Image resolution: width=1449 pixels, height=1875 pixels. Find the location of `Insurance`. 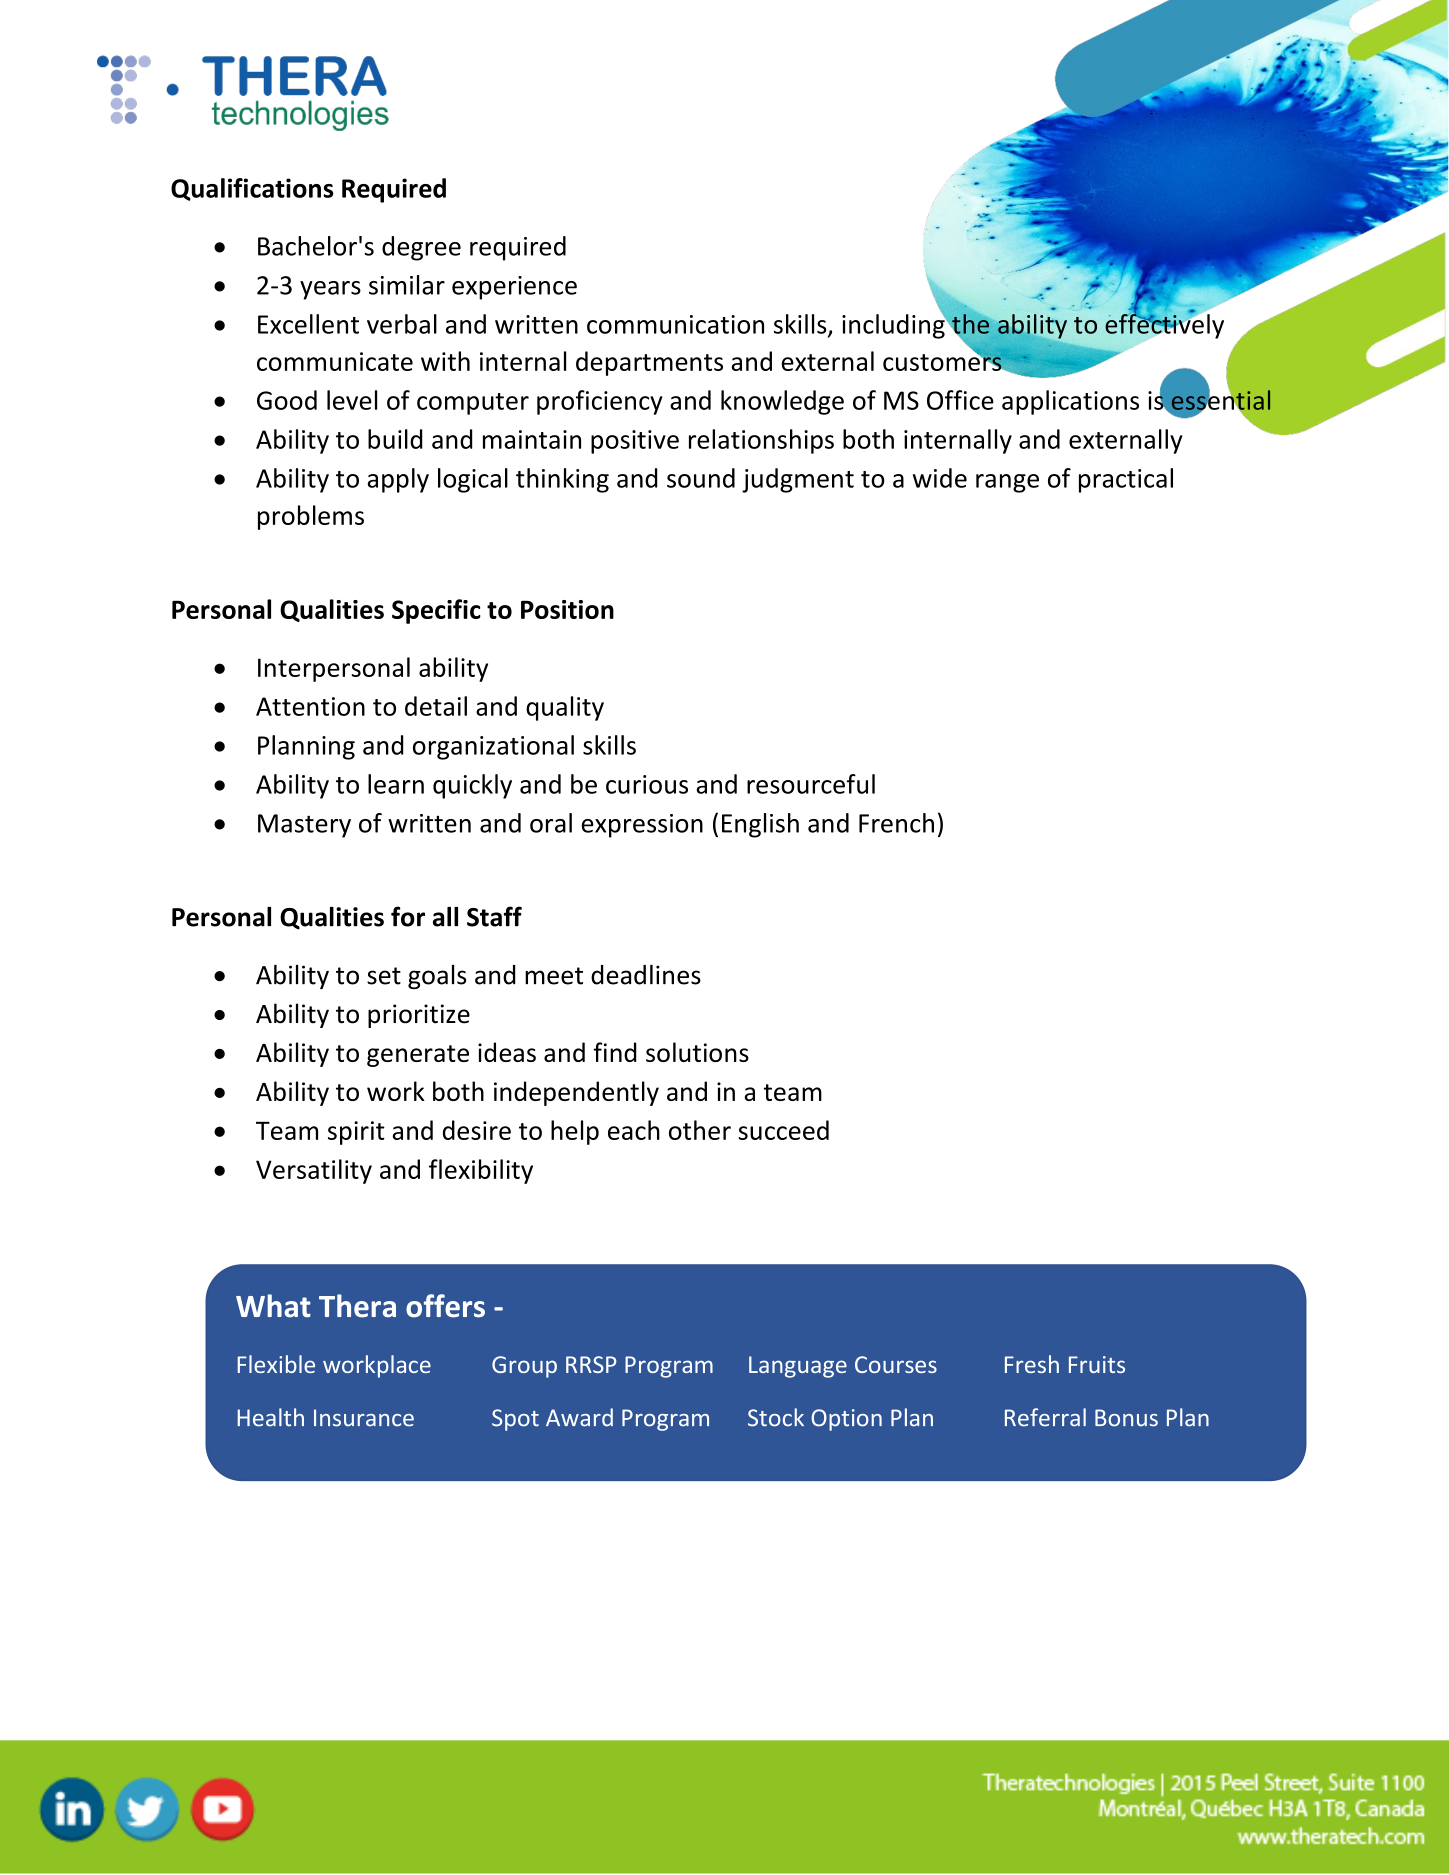

Insurance is located at coordinates (364, 1418).
